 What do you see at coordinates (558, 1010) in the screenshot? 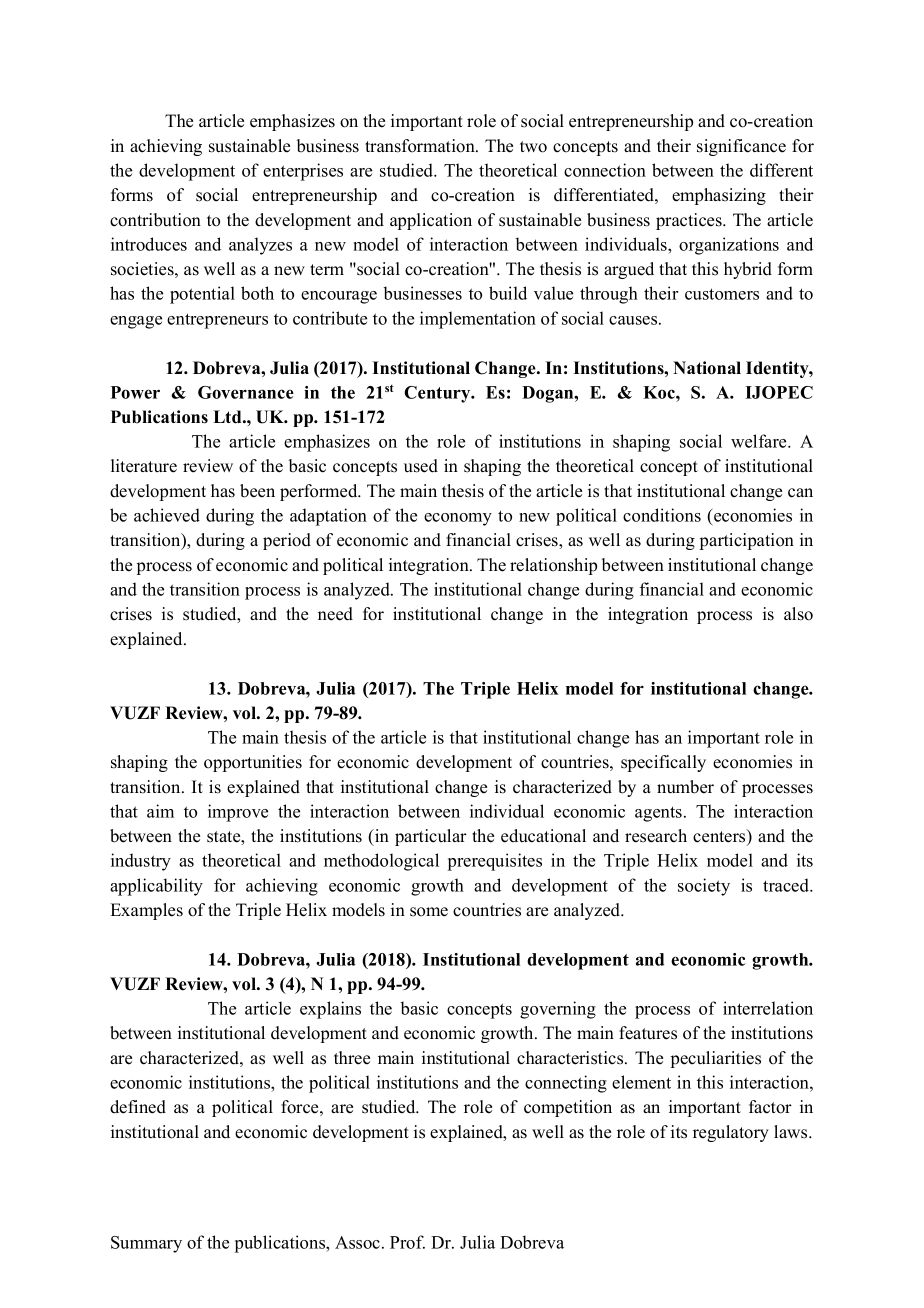
I see `governing` at bounding box center [558, 1010].
